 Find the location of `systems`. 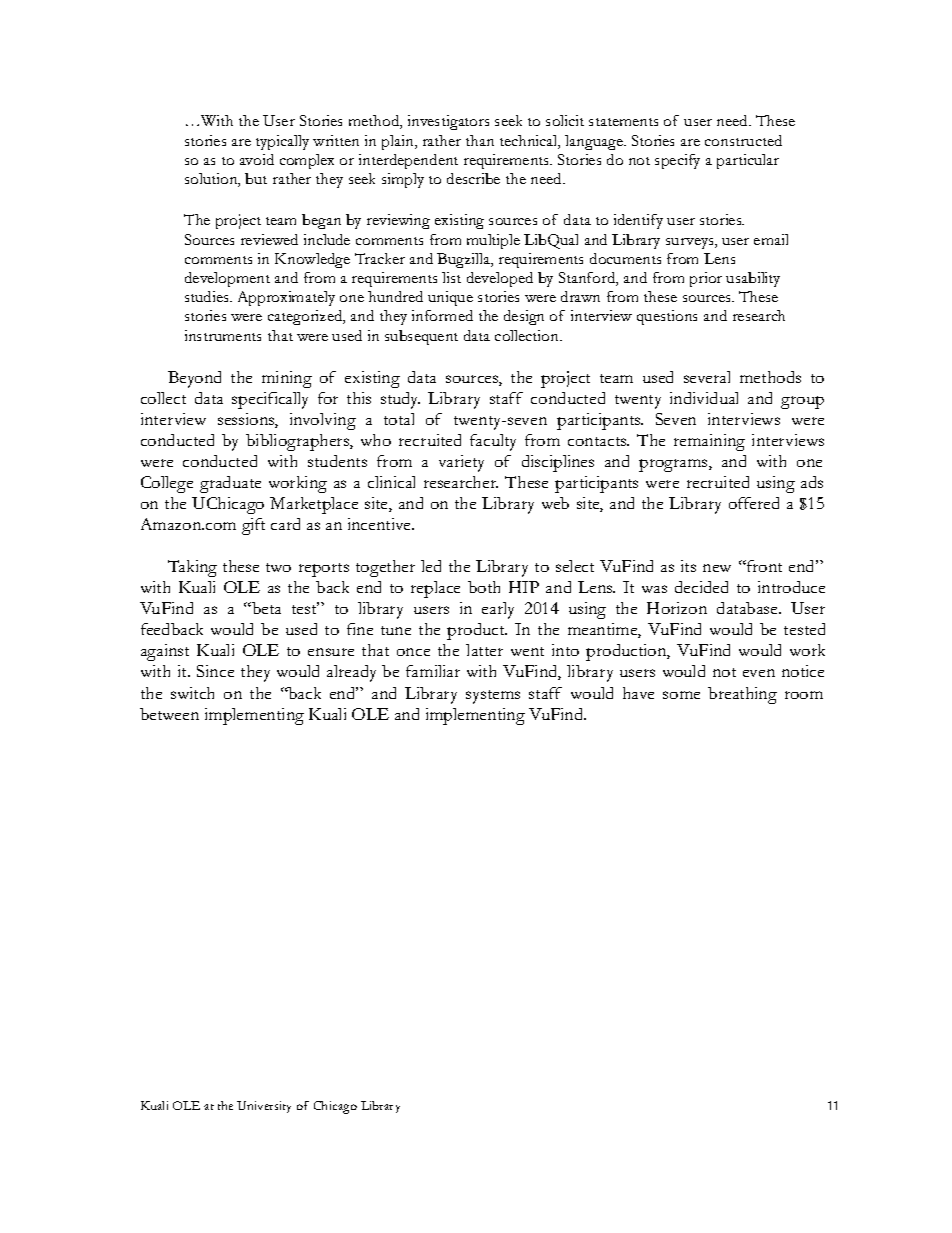

systems is located at coordinates (493, 697).
